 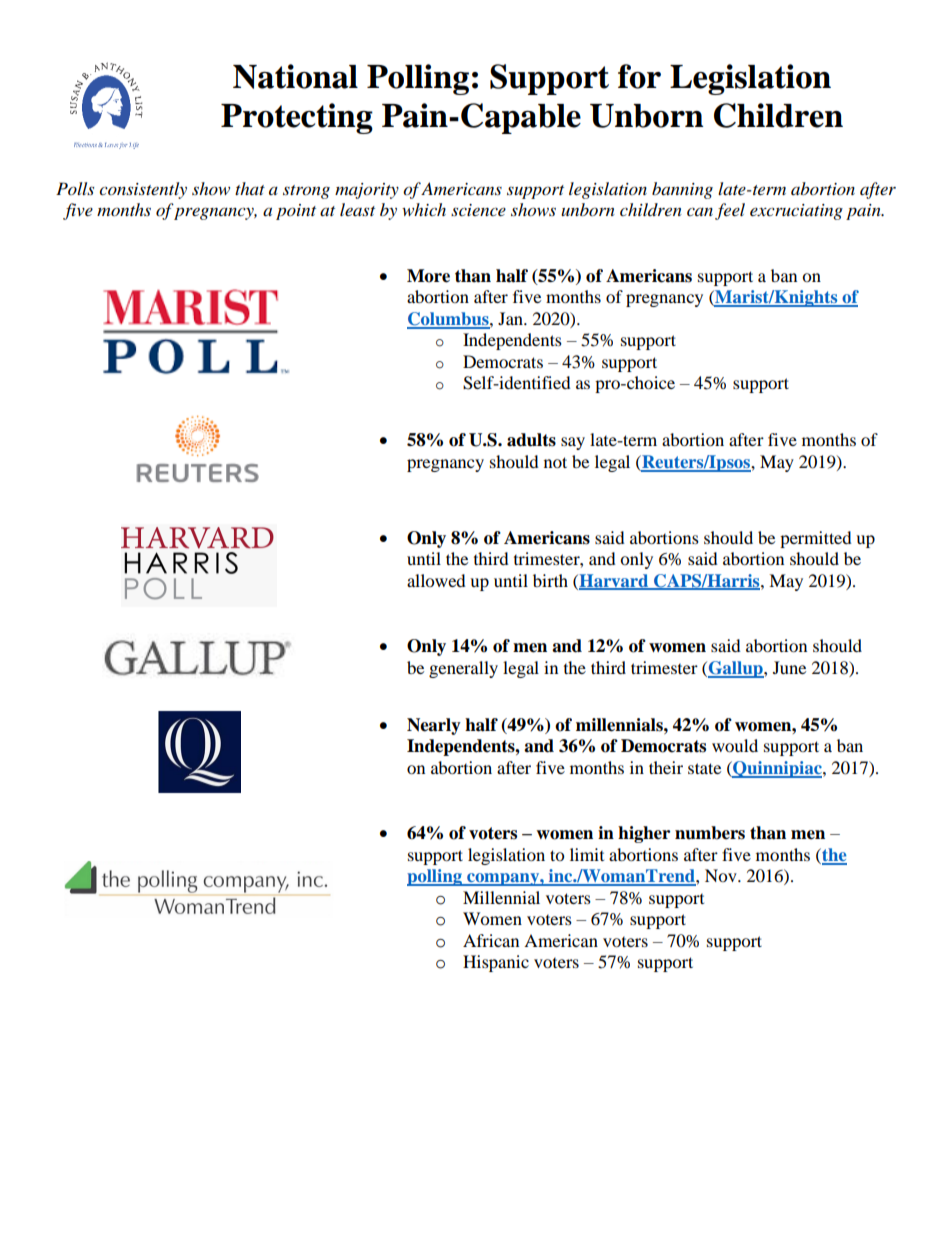 I want to click on birth, so click(x=550, y=580).
